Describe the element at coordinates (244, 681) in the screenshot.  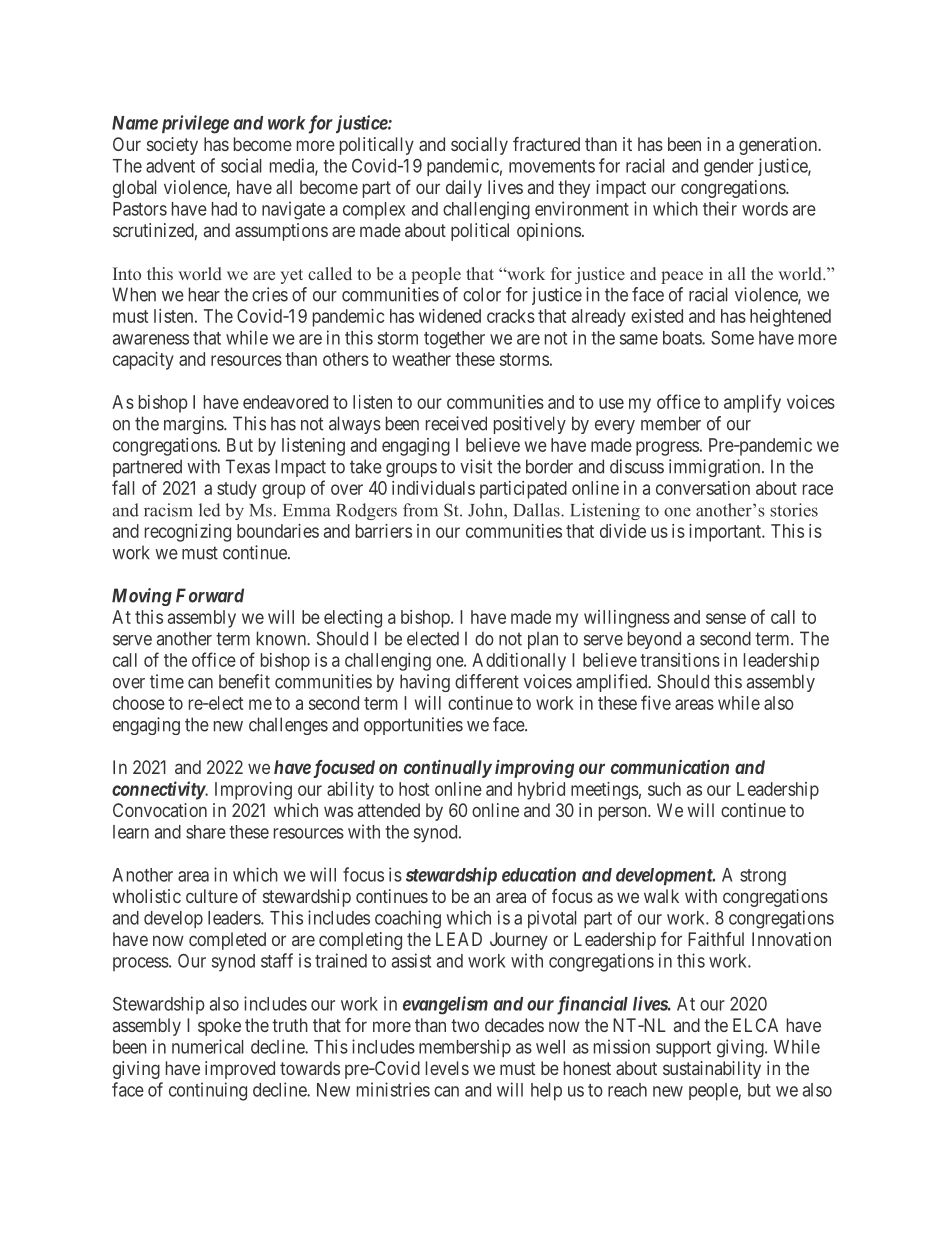
I see `benefit` at that location.
